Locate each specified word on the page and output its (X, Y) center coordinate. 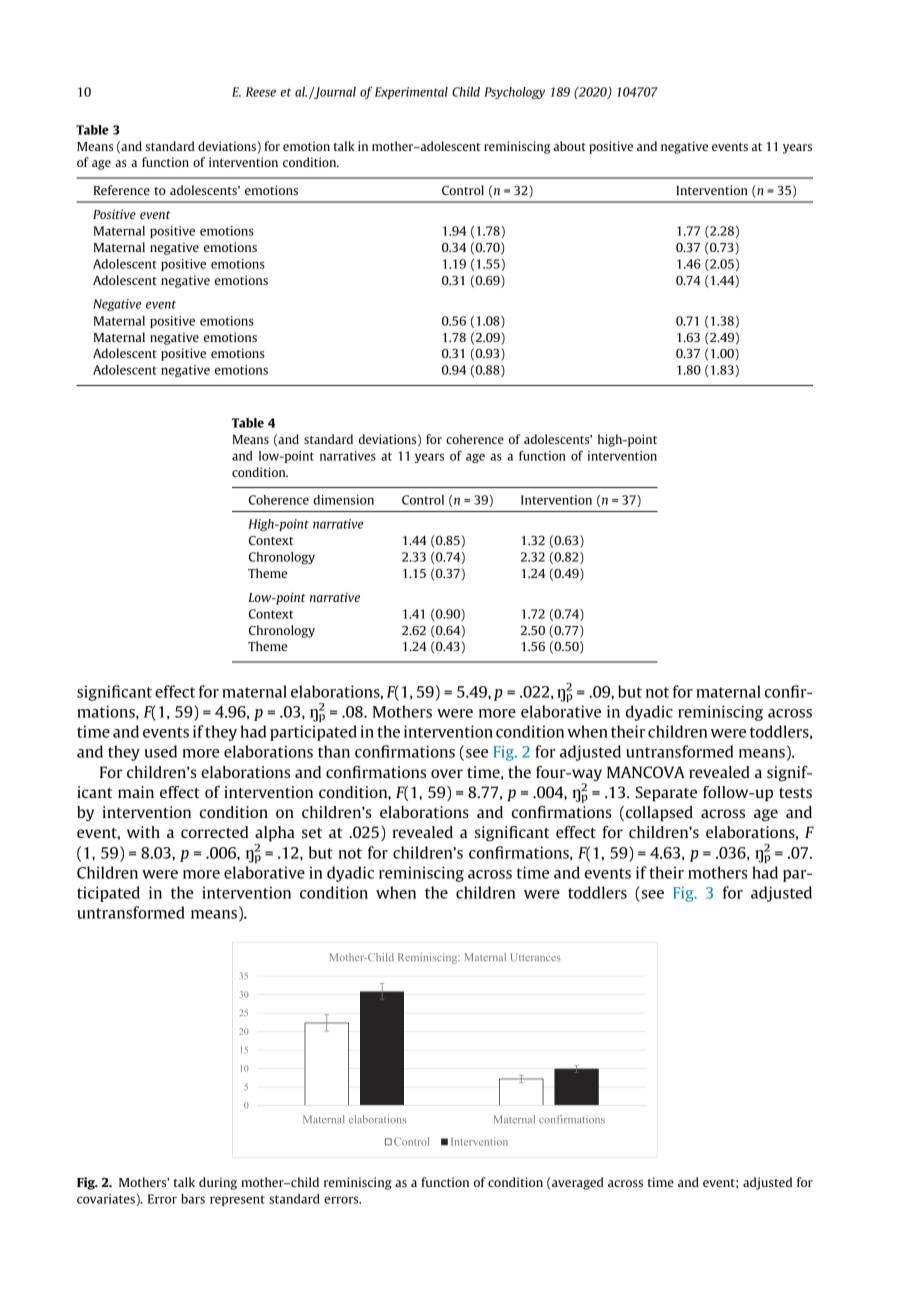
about (570, 146)
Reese (261, 92)
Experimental (411, 93)
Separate (666, 794)
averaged (578, 1183)
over (447, 773)
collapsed (659, 814)
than (334, 751)
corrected (214, 832)
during (218, 1183)
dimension (343, 500)
